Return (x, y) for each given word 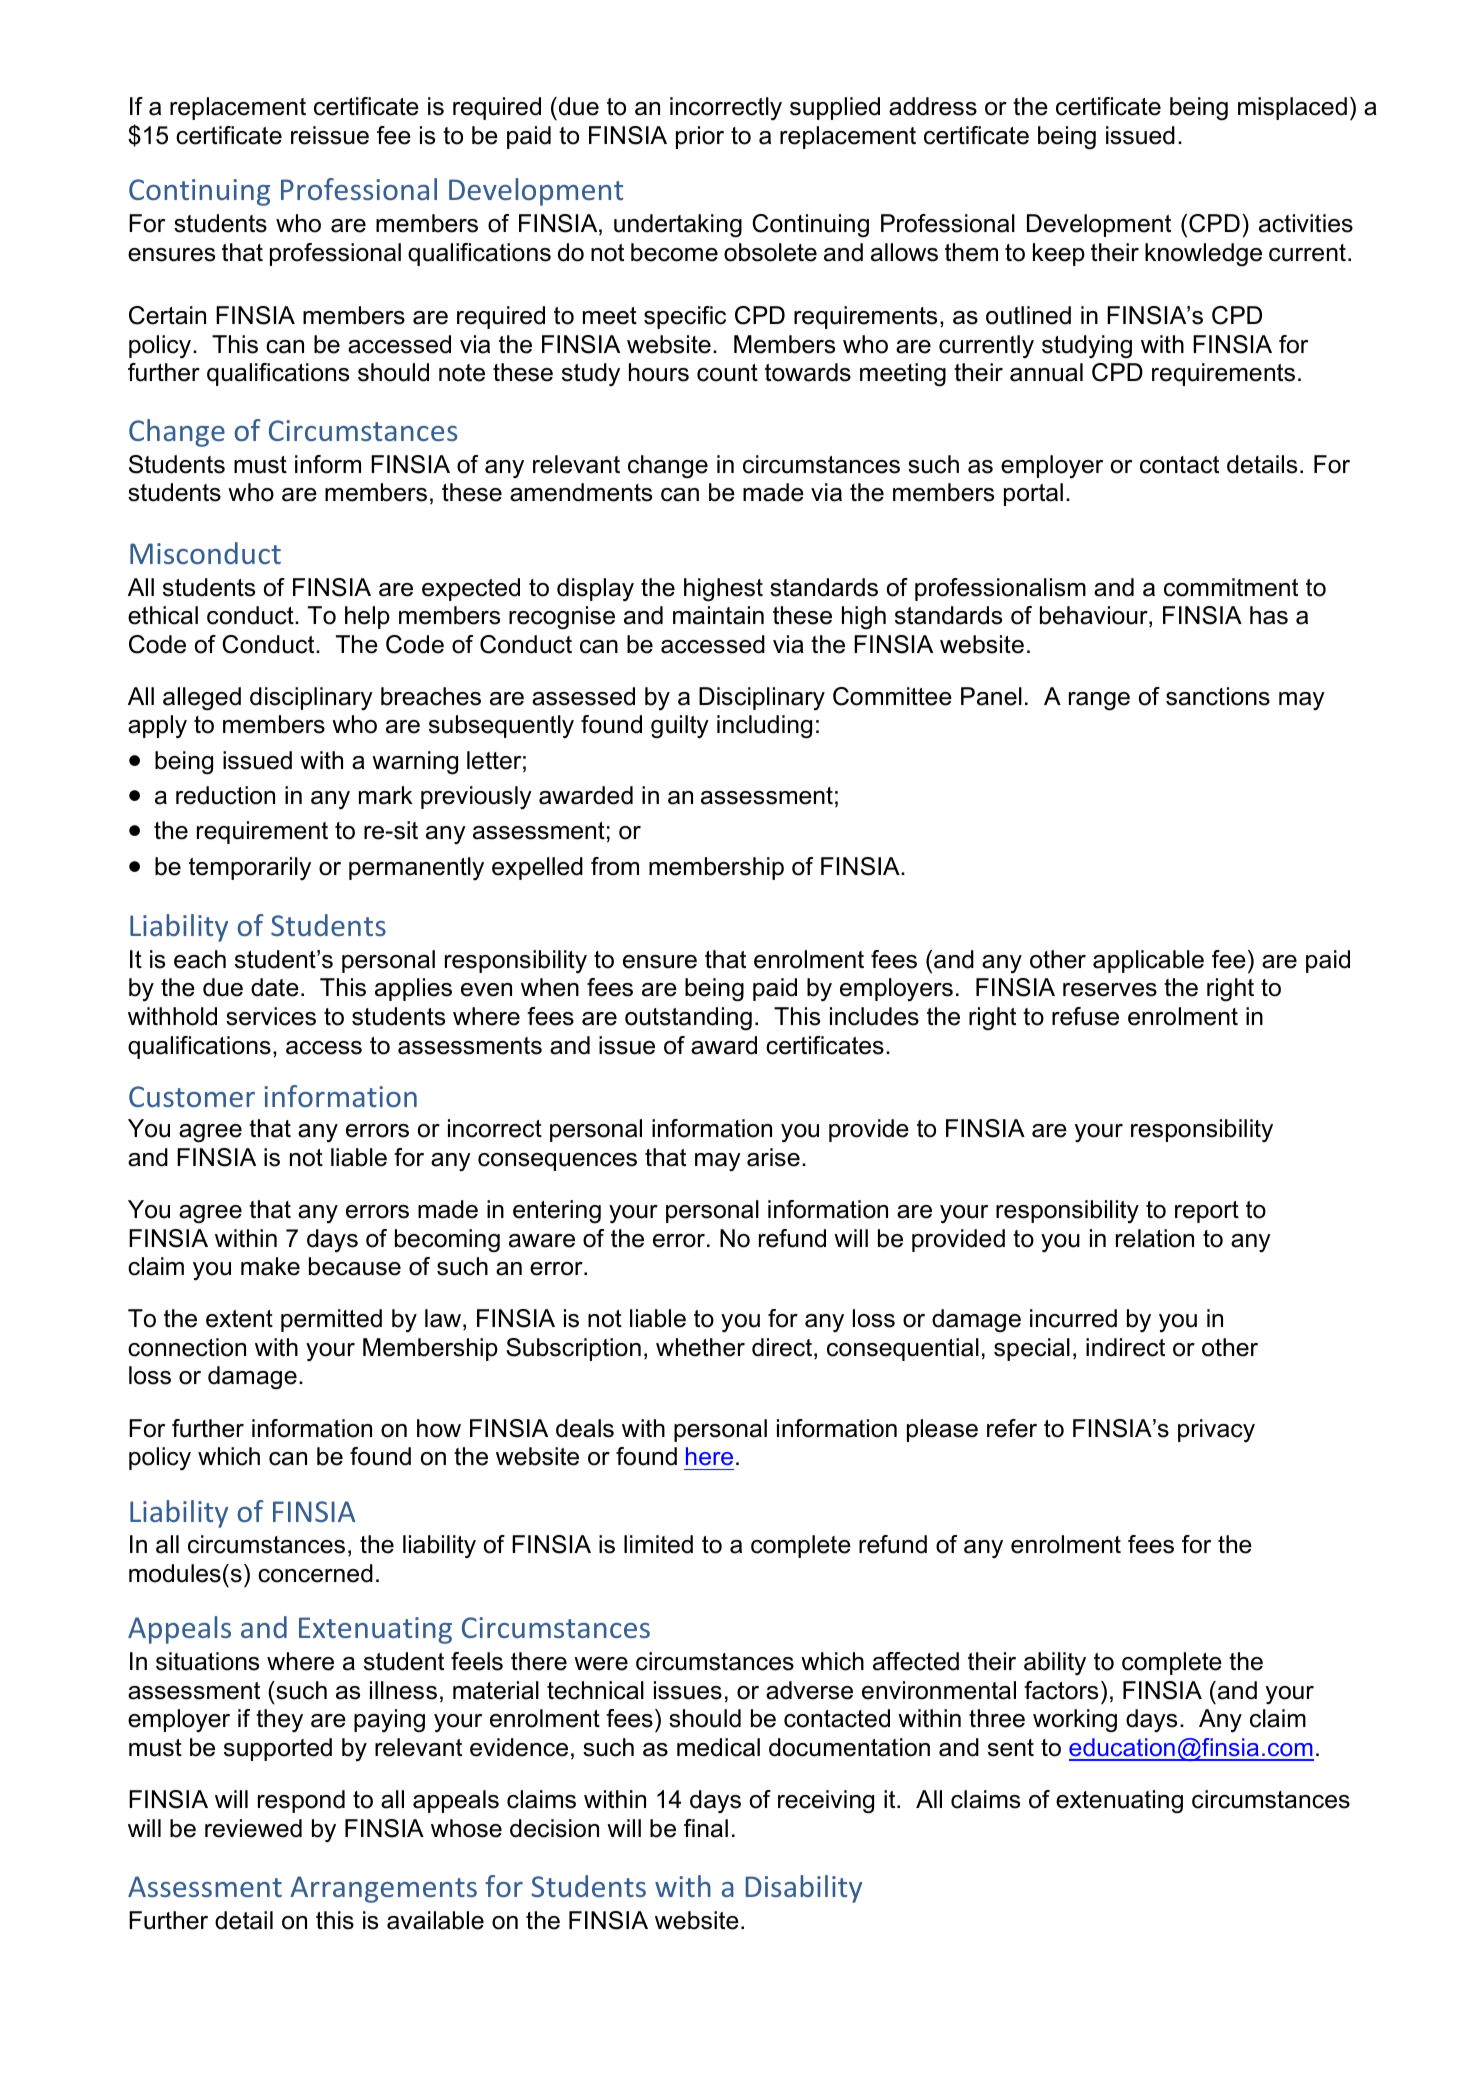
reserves (1110, 990)
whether (700, 1347)
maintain (718, 615)
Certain (167, 315)
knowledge (1203, 255)
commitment (1231, 587)
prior (700, 137)
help (367, 617)
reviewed (253, 1828)
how (439, 1428)
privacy (1216, 1430)
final (706, 1828)
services (271, 1016)
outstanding (688, 1019)
